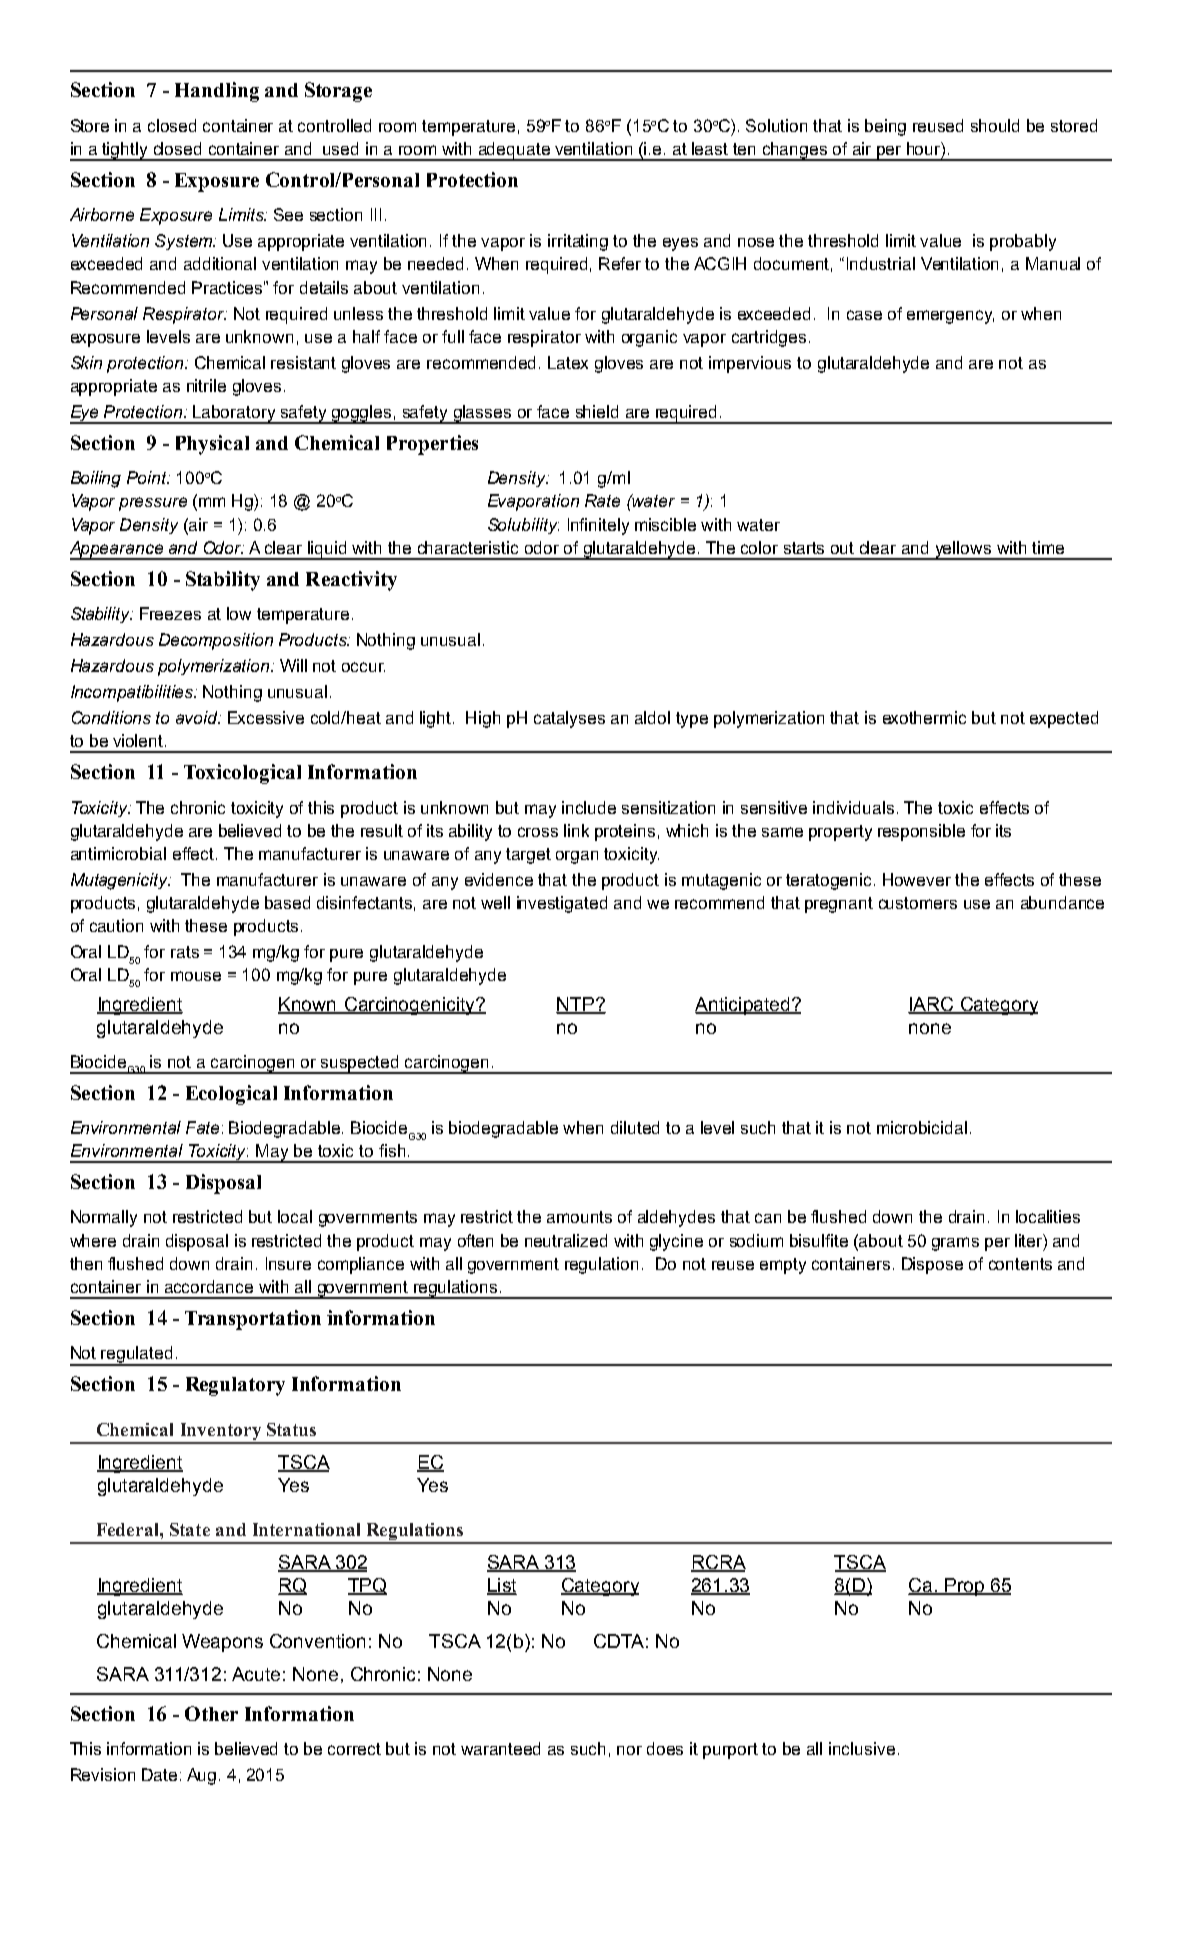 This document has height=1947, width=1182. I want to click on adequate, so click(514, 151).
